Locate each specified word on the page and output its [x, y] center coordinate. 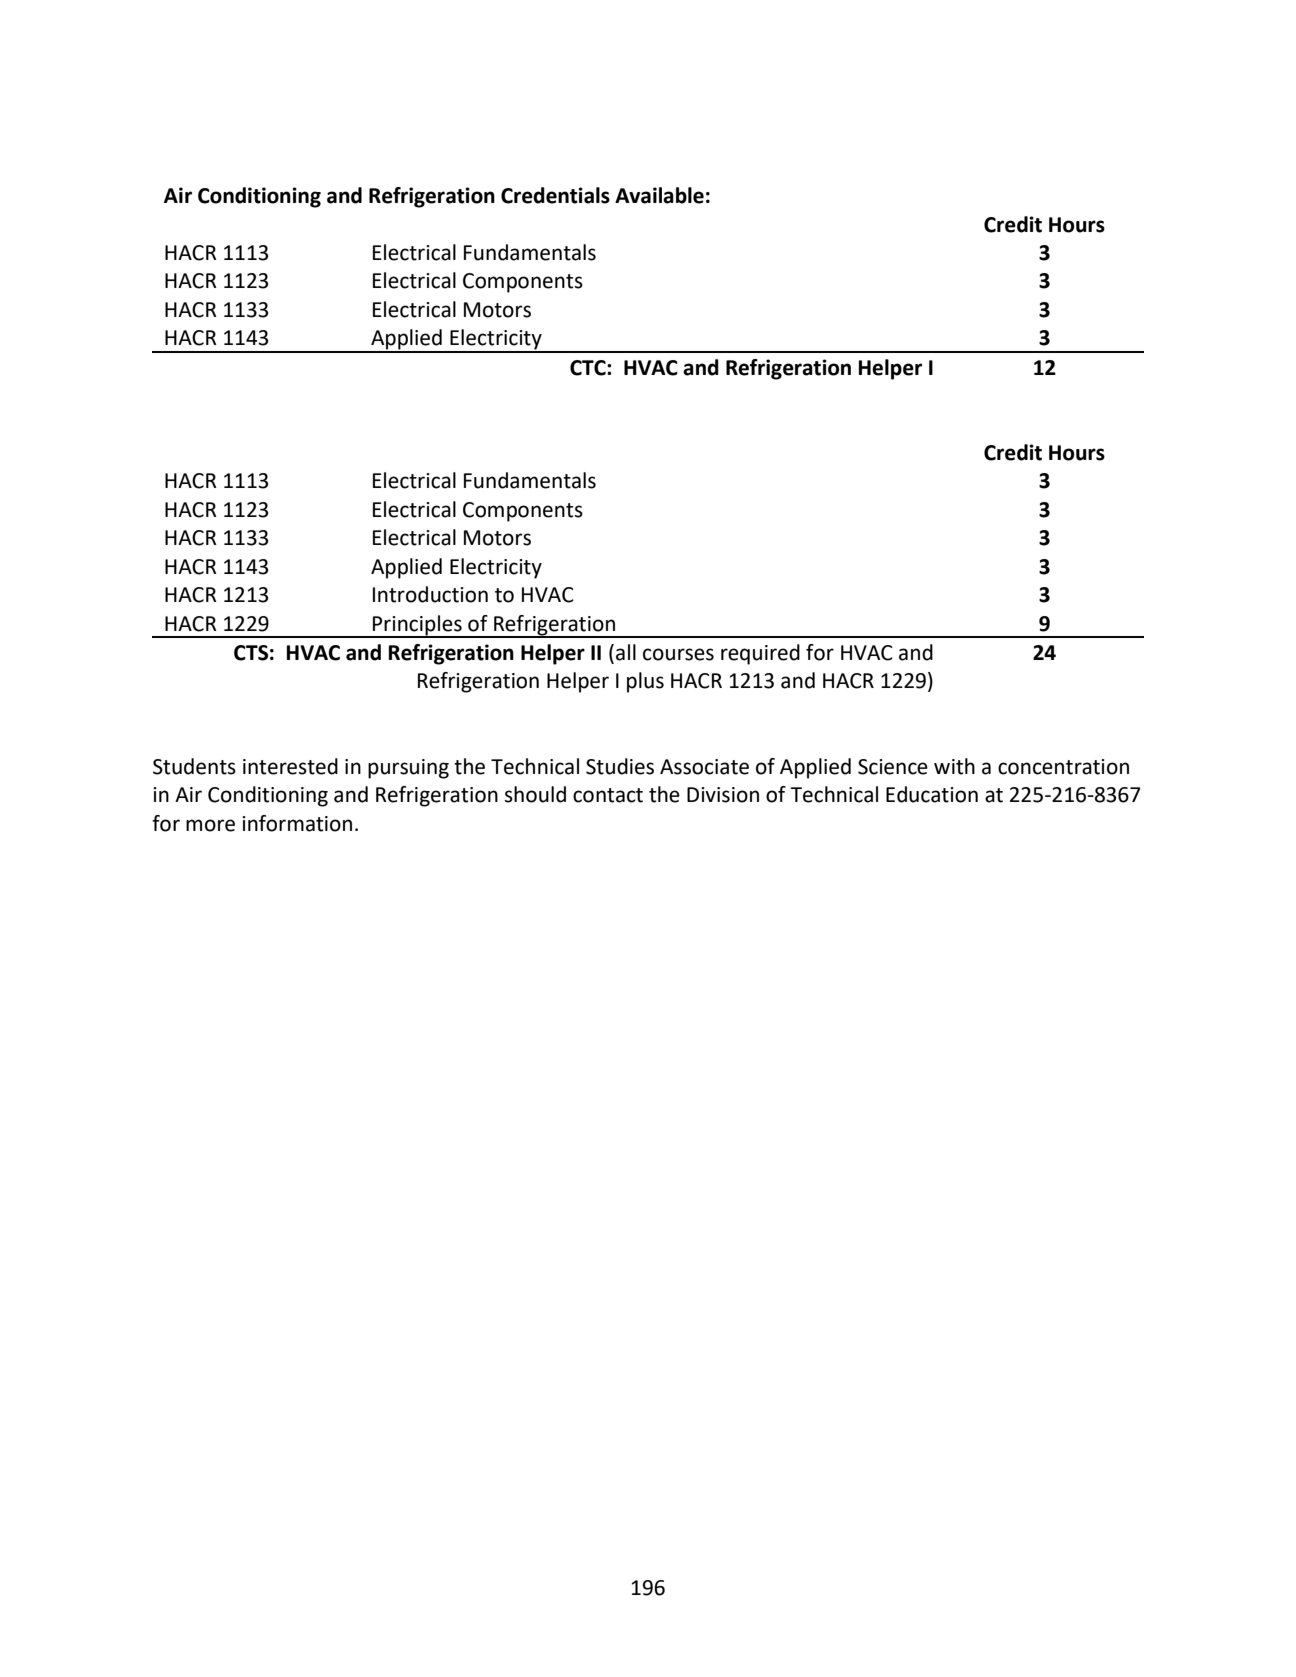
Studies [620, 766]
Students [194, 766]
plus [645, 682]
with [954, 766]
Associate [704, 767]
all [626, 652]
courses [678, 654]
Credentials [555, 195]
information [297, 823]
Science [893, 767]
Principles [417, 626]
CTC [589, 368]
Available [659, 195]
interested [290, 766]
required [760, 654]
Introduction [430, 594]
